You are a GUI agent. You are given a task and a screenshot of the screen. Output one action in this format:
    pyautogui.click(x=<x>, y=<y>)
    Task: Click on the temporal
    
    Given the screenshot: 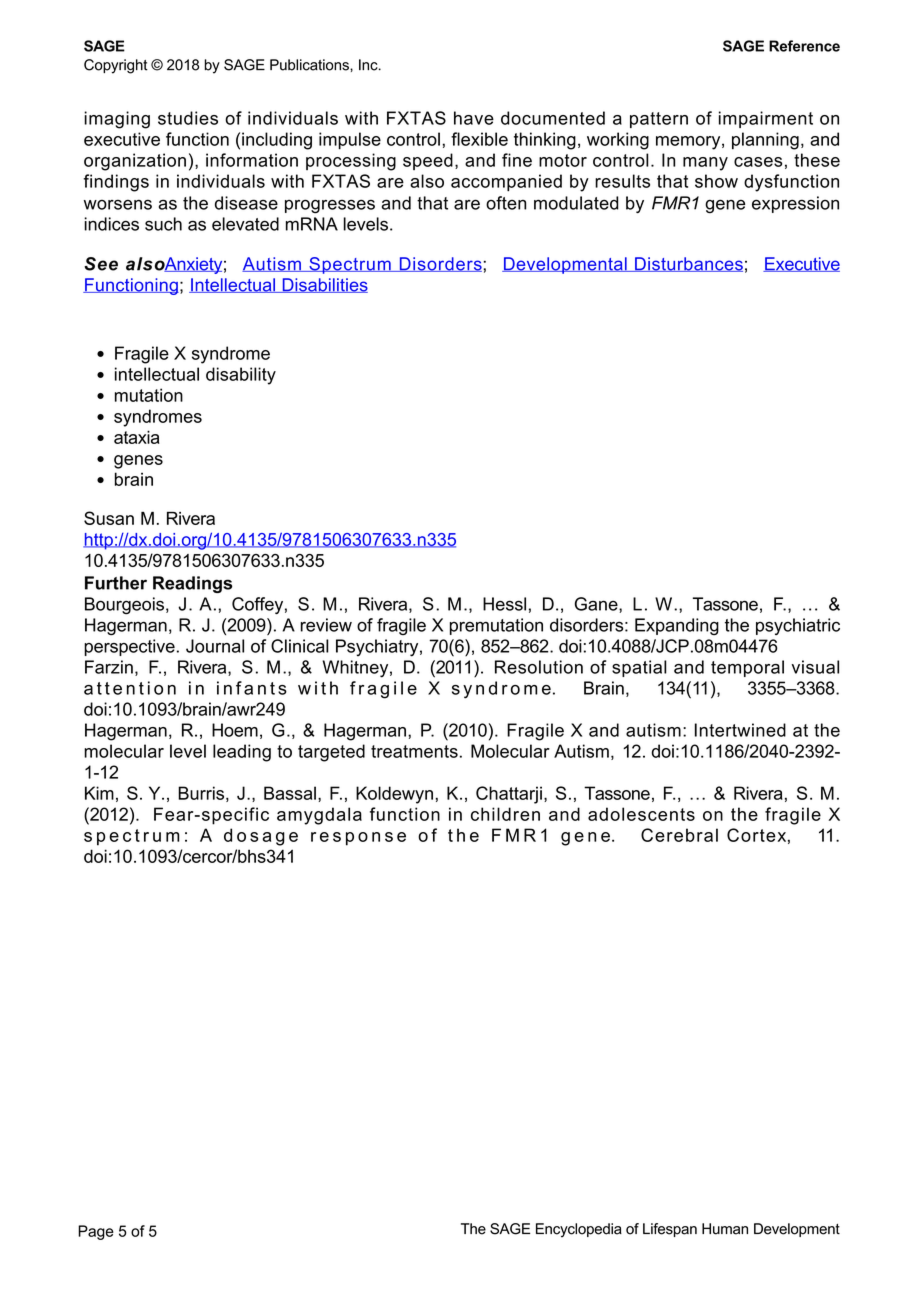 What is the action you would take?
    pyautogui.click(x=747, y=668)
